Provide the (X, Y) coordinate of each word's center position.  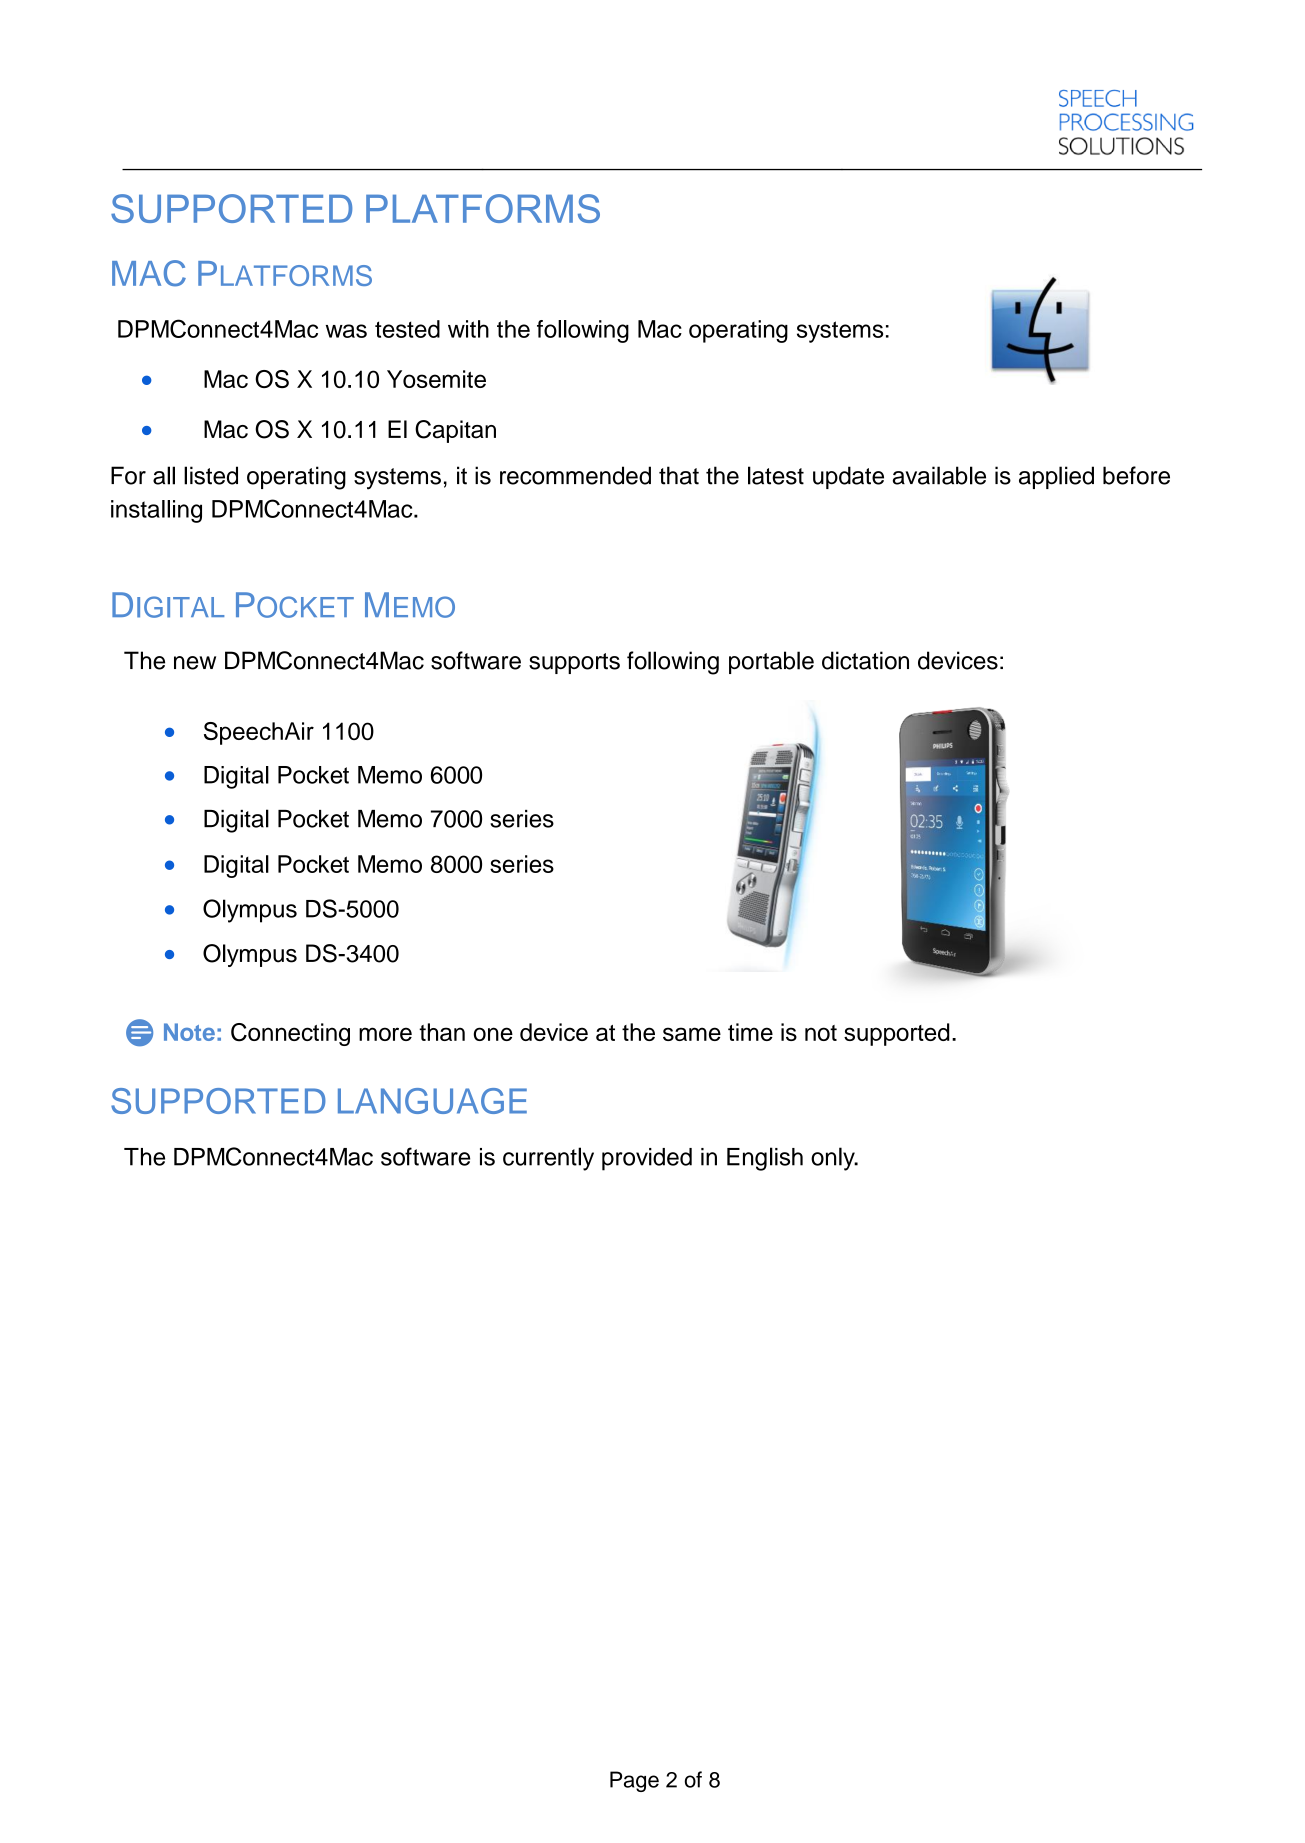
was (346, 331)
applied (1056, 477)
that (679, 475)
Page (634, 1781)
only (834, 1159)
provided (647, 1159)
